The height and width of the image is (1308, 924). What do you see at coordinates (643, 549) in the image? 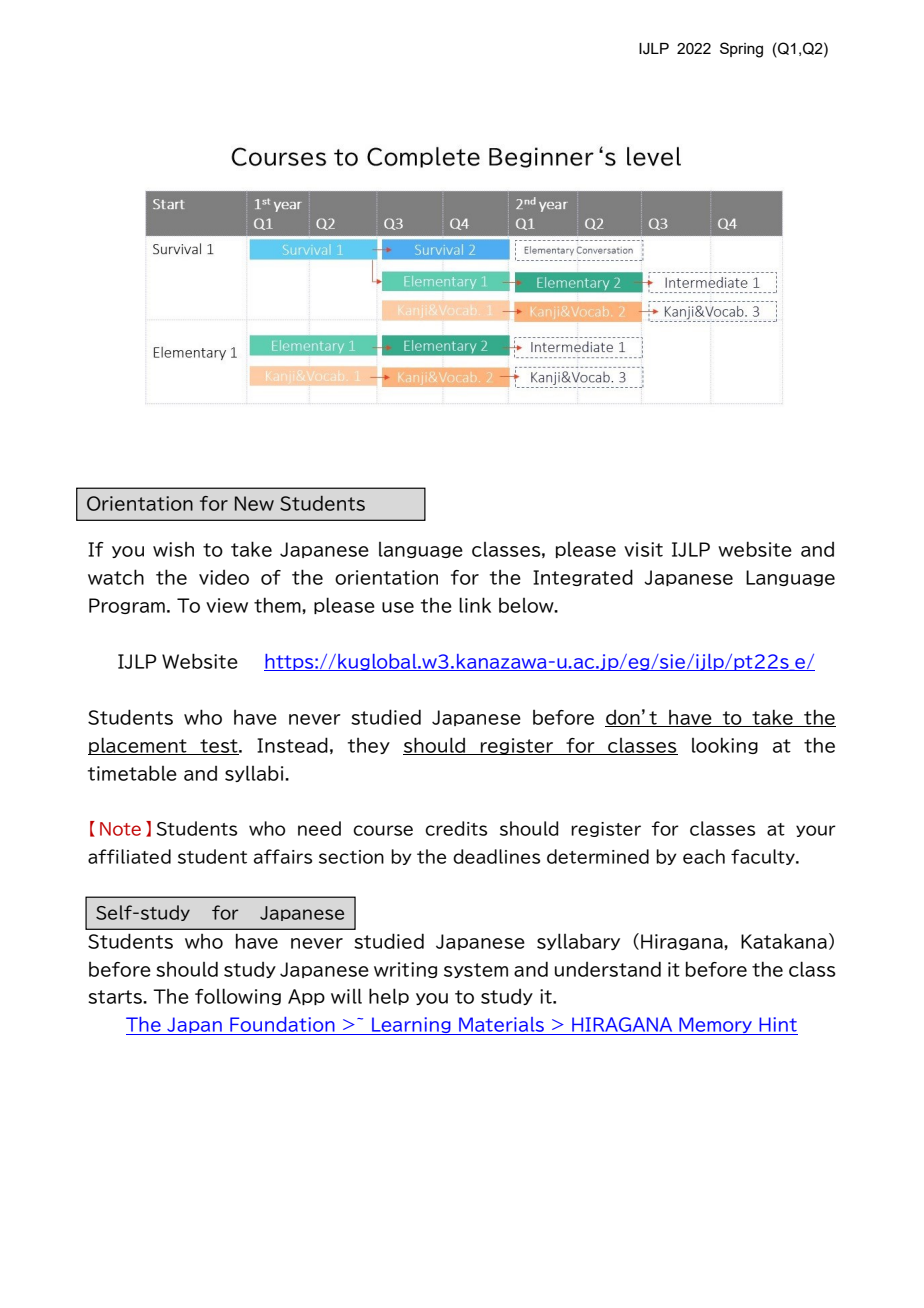
I see `visit` at bounding box center [643, 549].
